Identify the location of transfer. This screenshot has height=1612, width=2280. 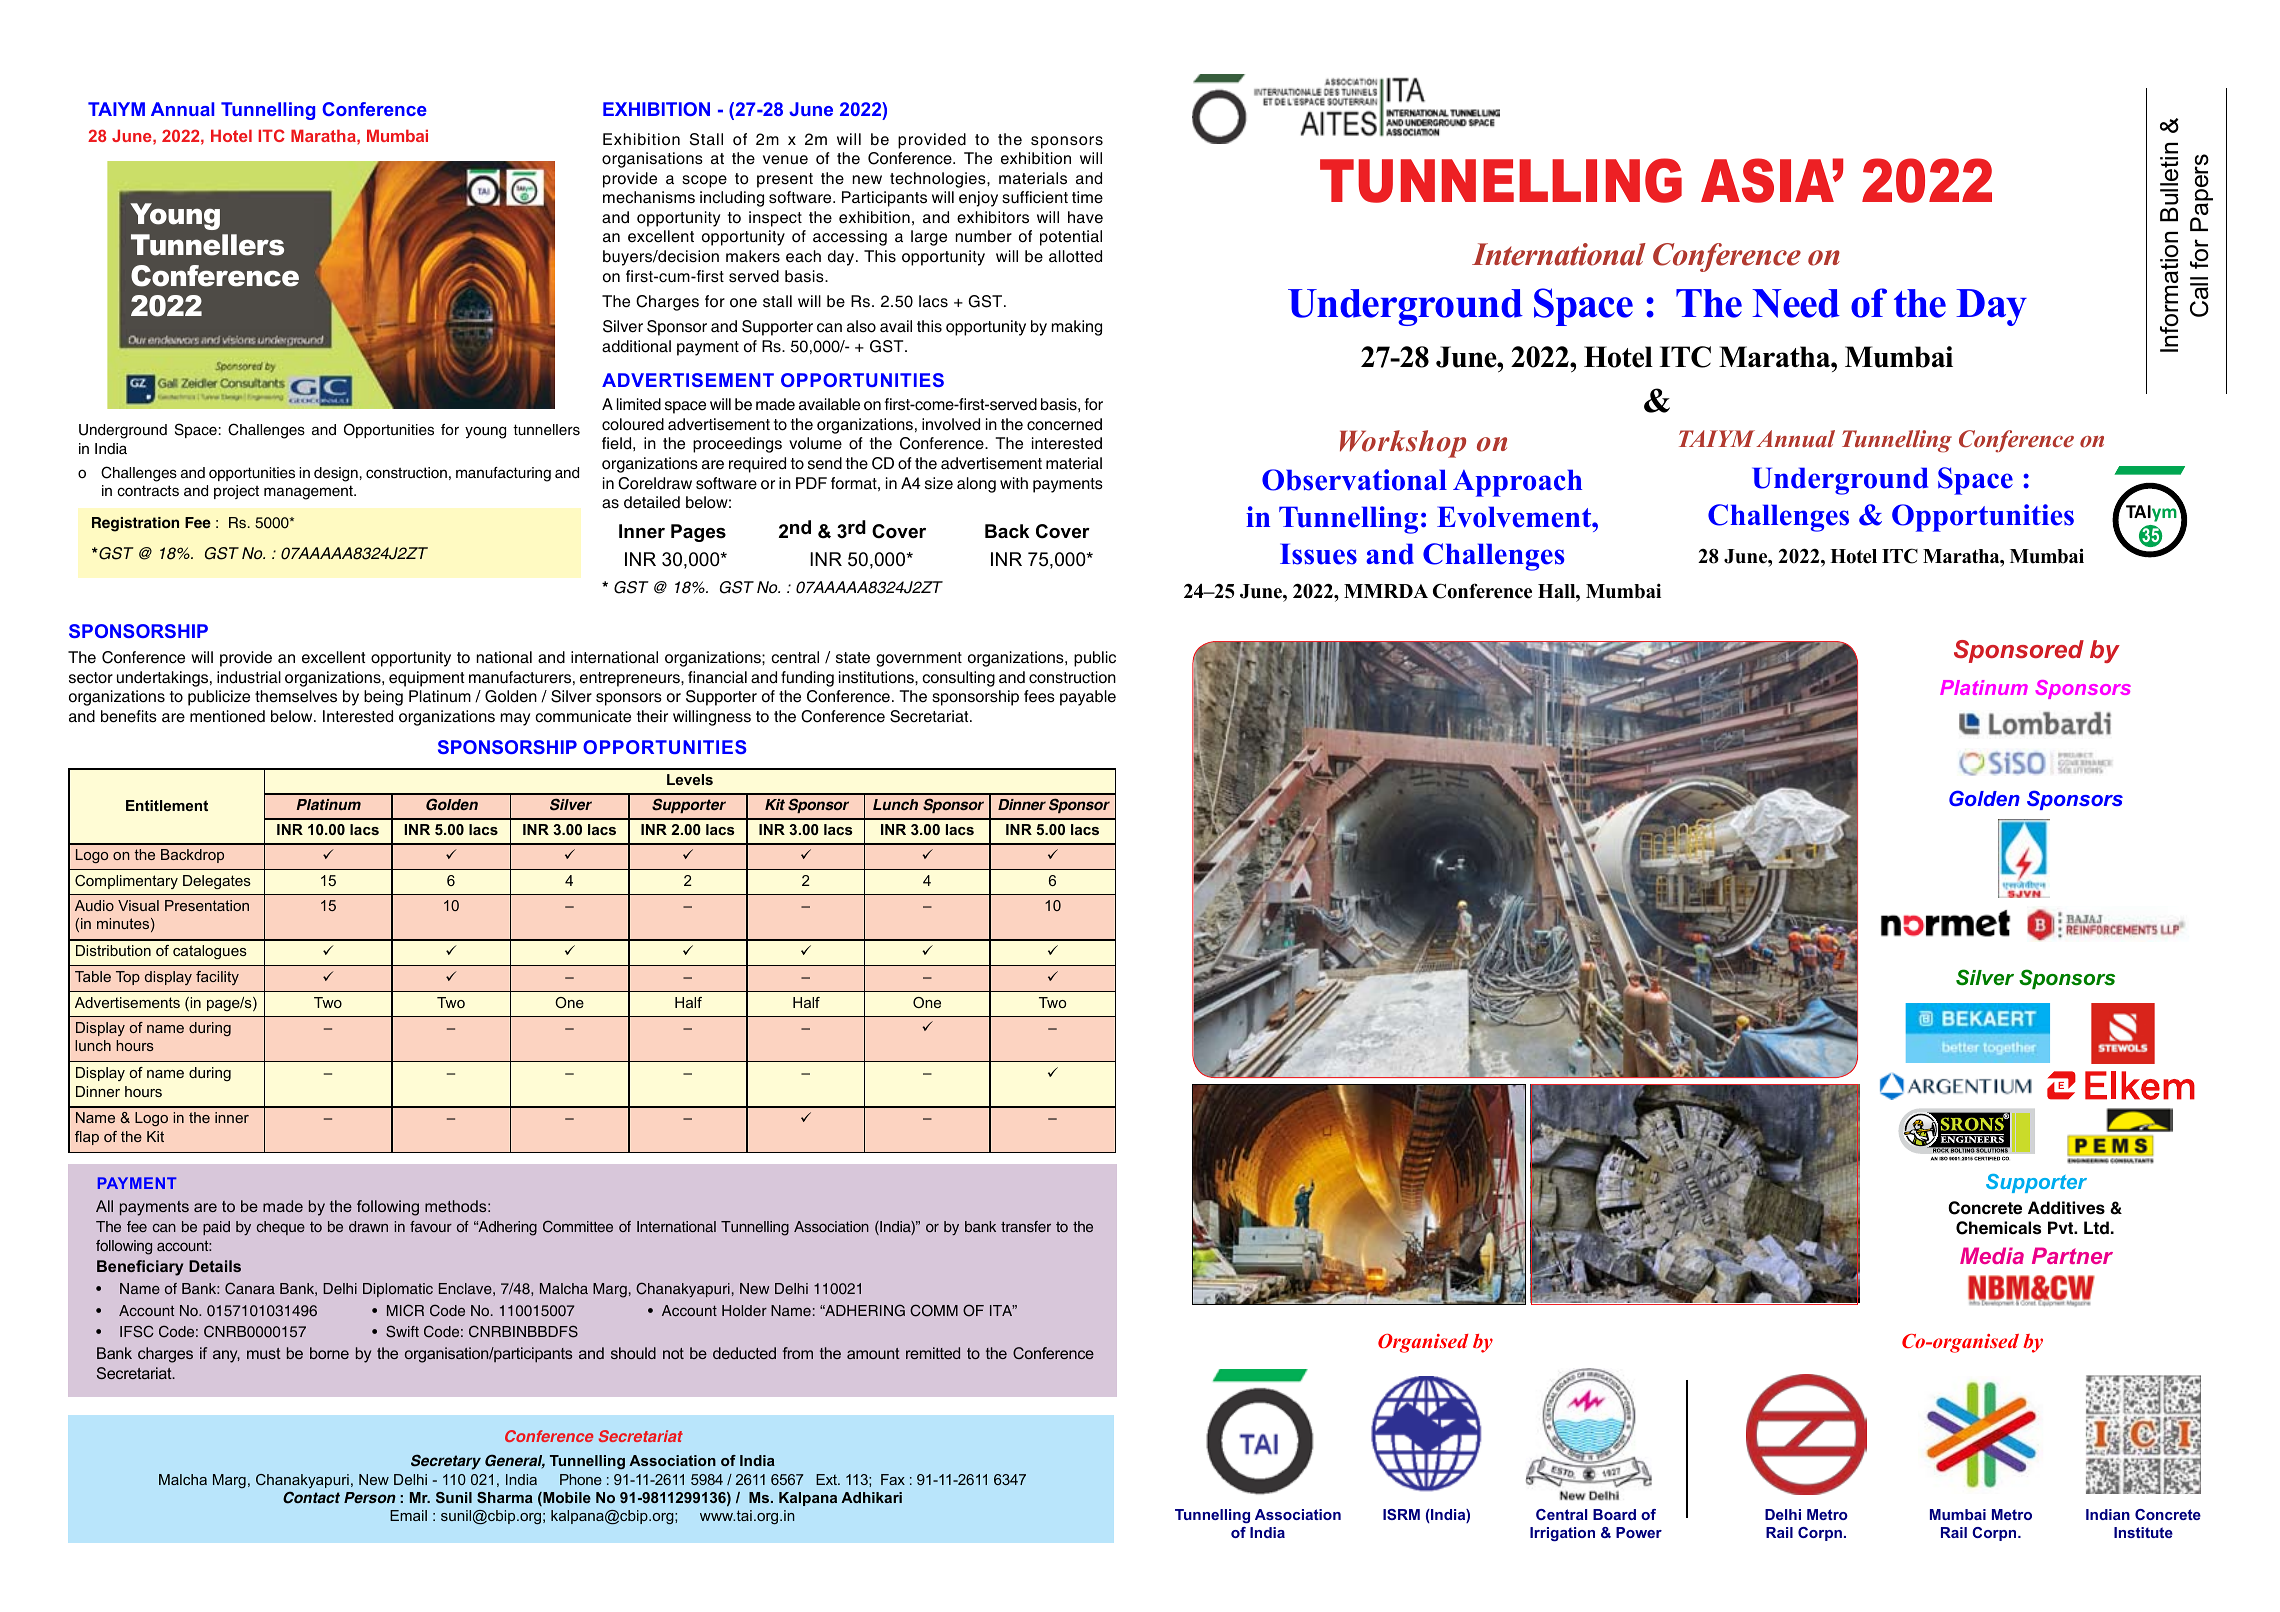
(1026, 1226).
